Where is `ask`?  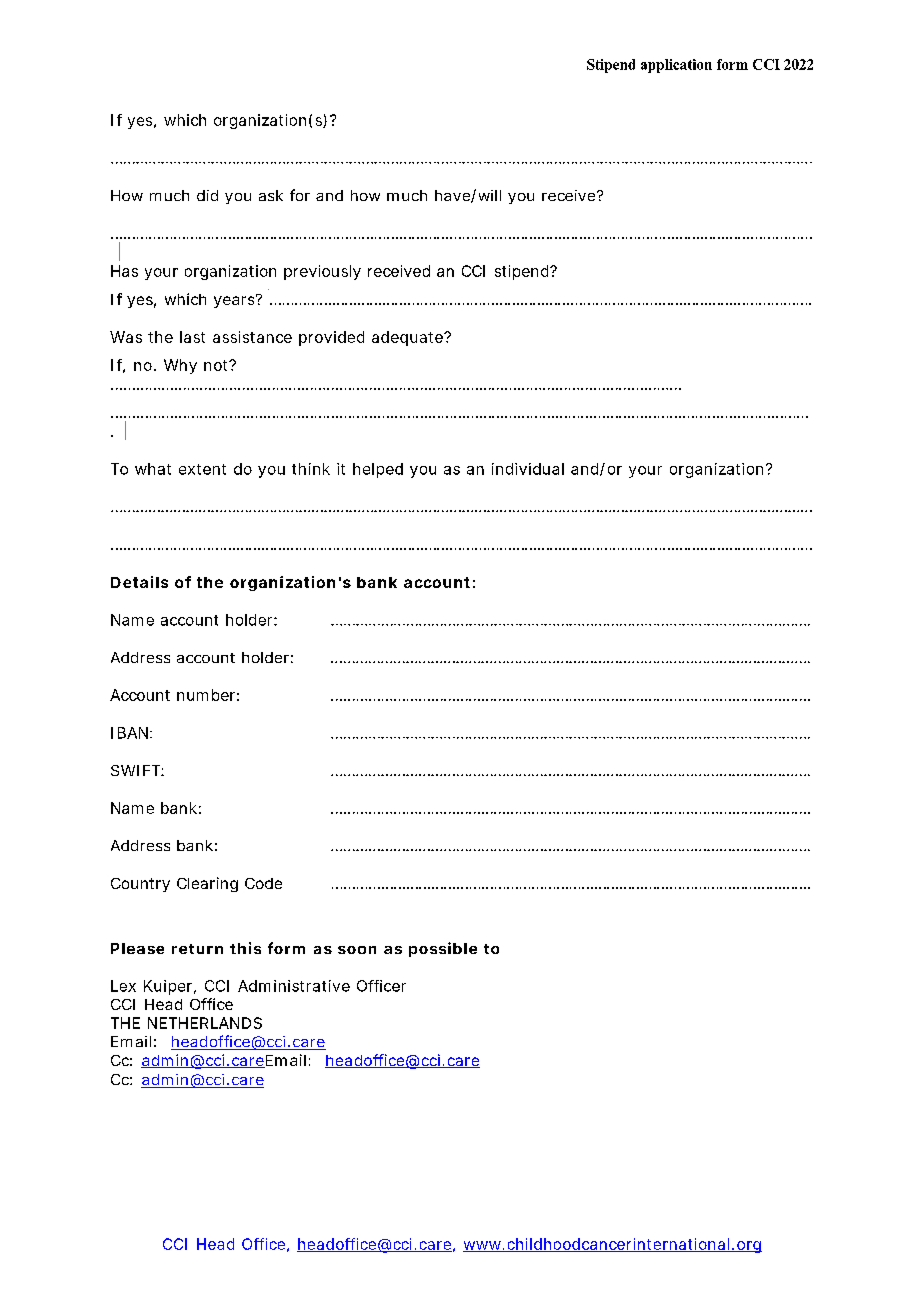
ask is located at coordinates (271, 195).
